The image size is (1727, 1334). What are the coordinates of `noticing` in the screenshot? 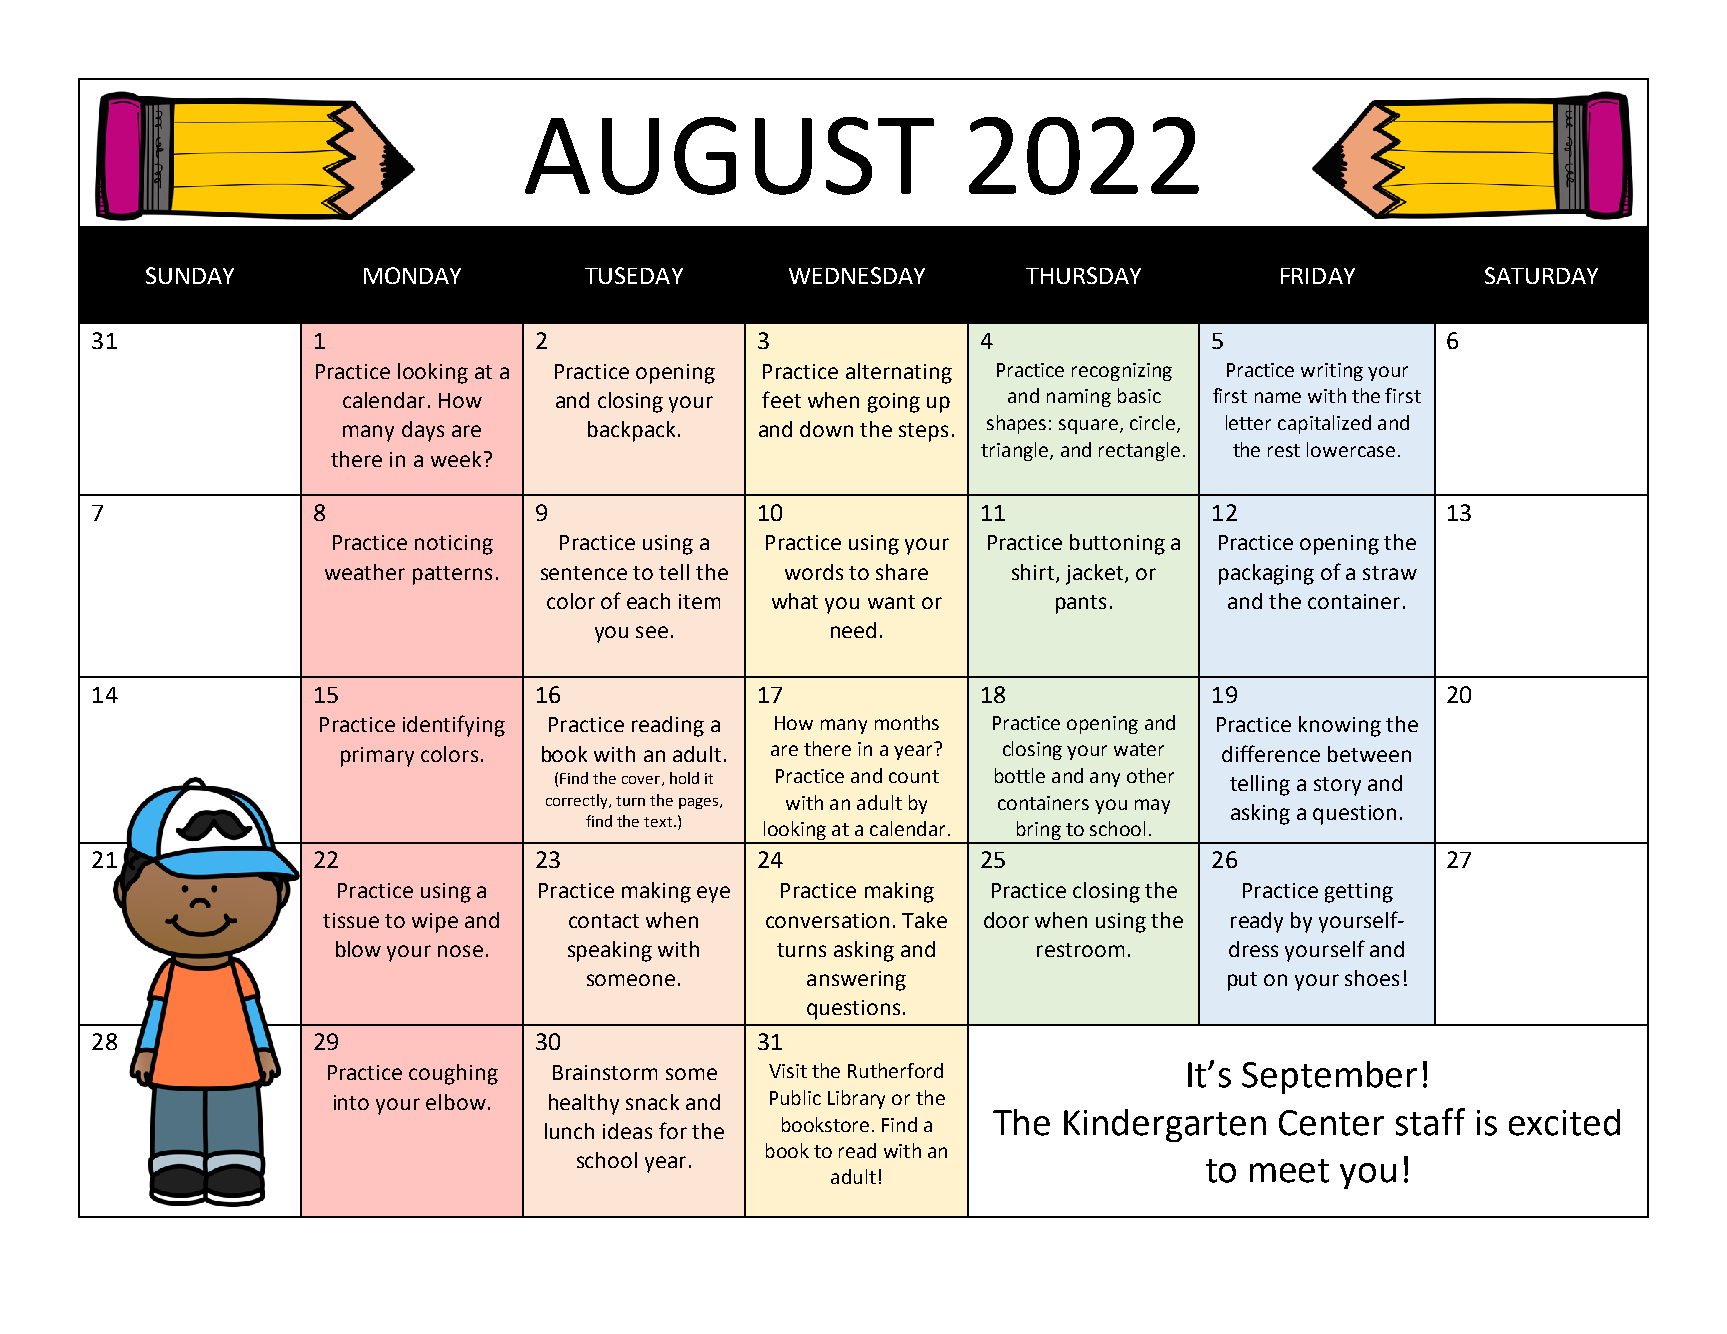 It's located at (454, 545).
